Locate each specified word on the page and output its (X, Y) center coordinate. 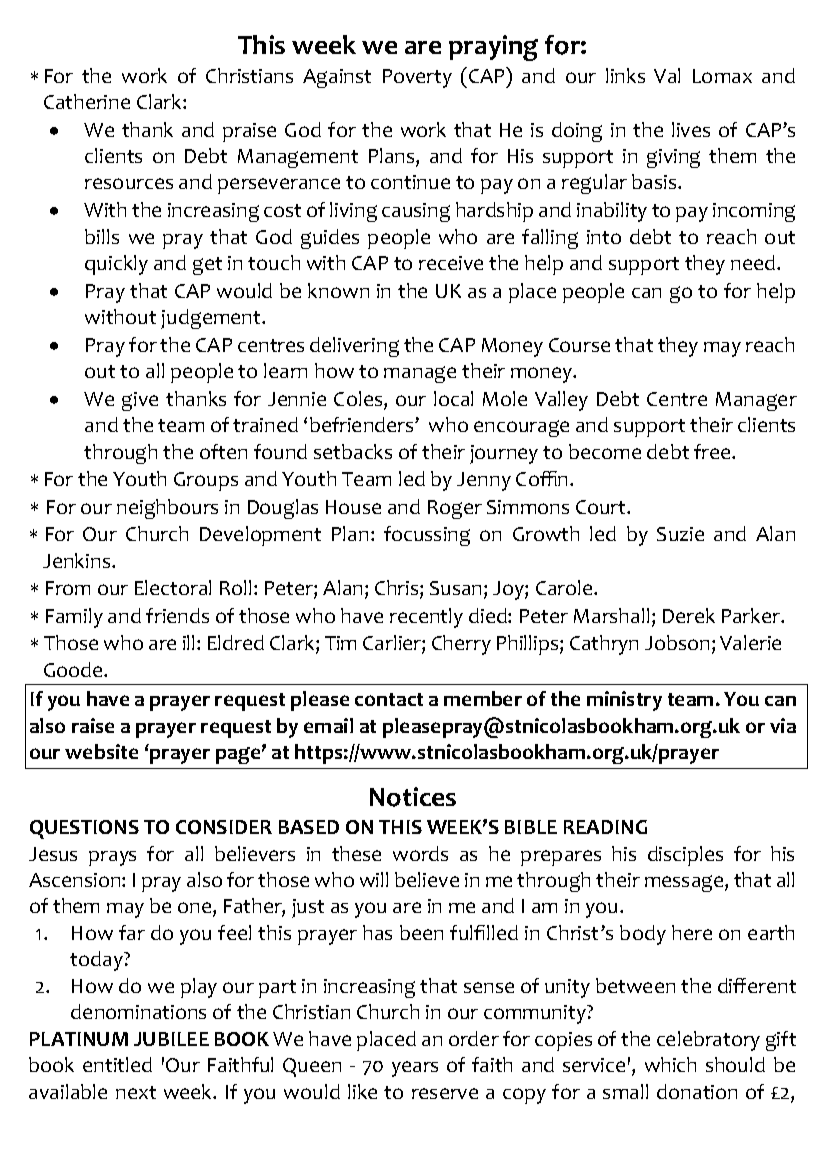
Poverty (417, 78)
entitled (117, 1064)
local (453, 398)
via (783, 725)
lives (691, 129)
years (415, 1069)
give (140, 401)
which (670, 1064)
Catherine (87, 101)
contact (389, 699)
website (101, 751)
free (713, 451)
